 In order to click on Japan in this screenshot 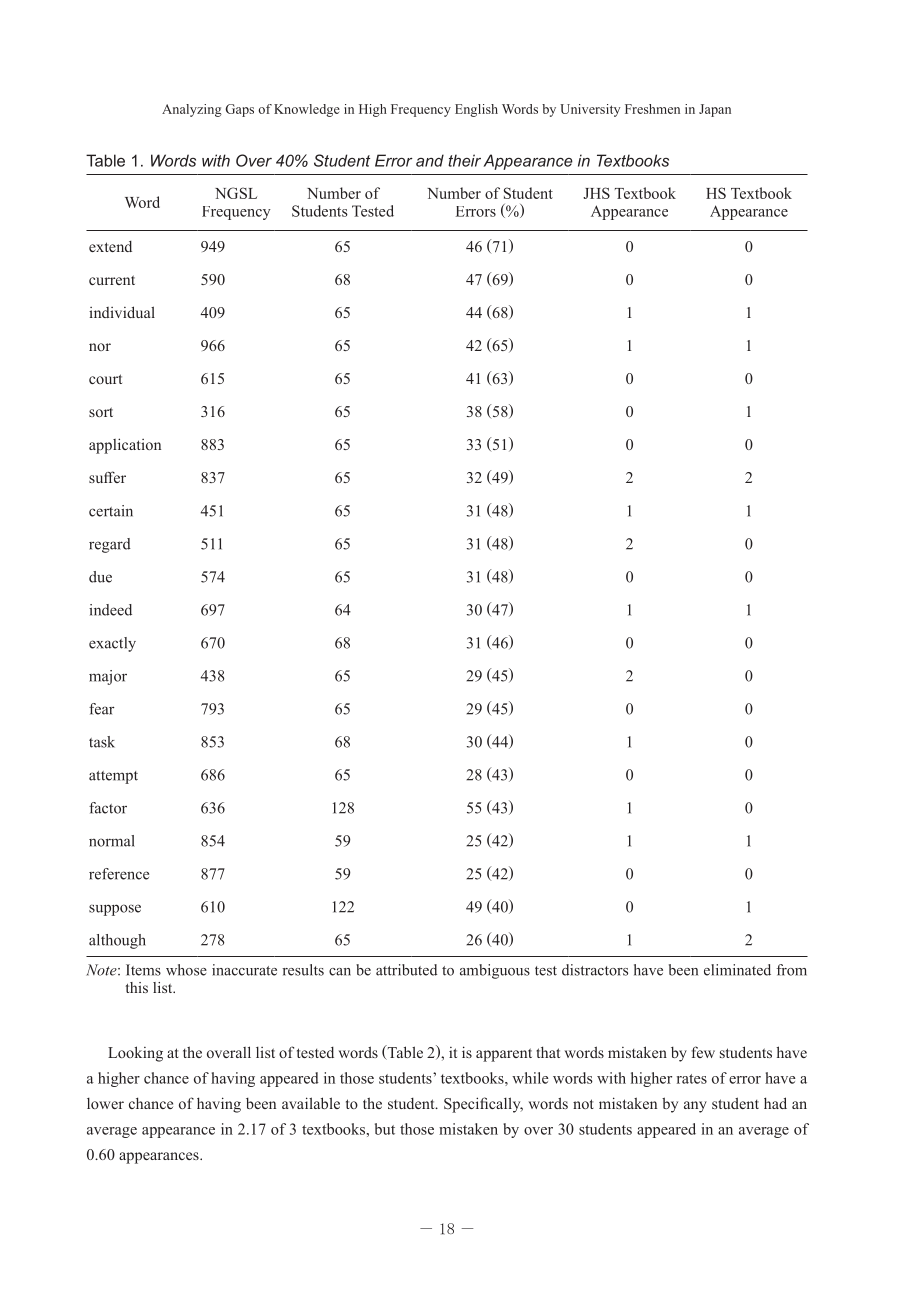, I will do `click(715, 110)`.
